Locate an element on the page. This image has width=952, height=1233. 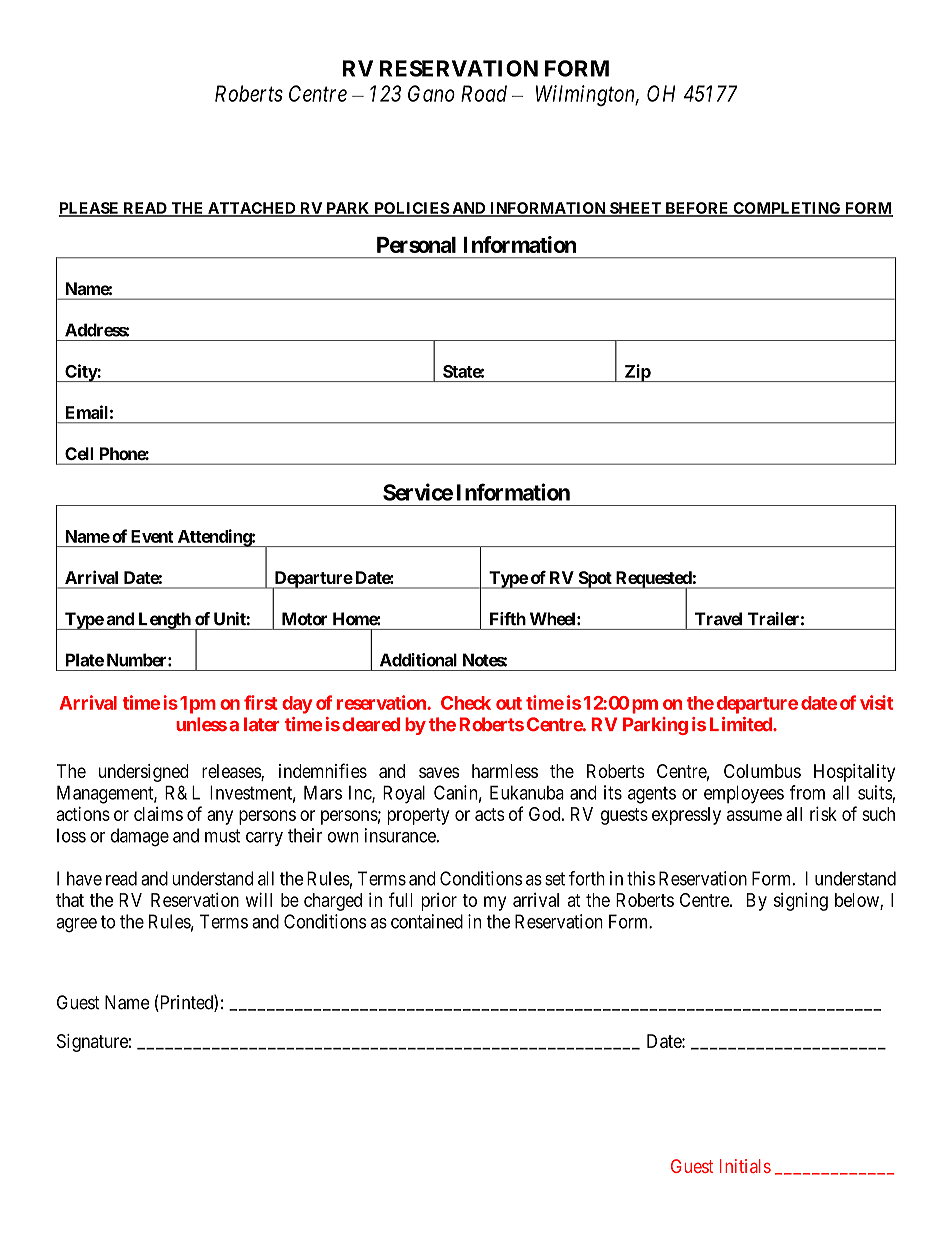
claims is located at coordinates (158, 814).
